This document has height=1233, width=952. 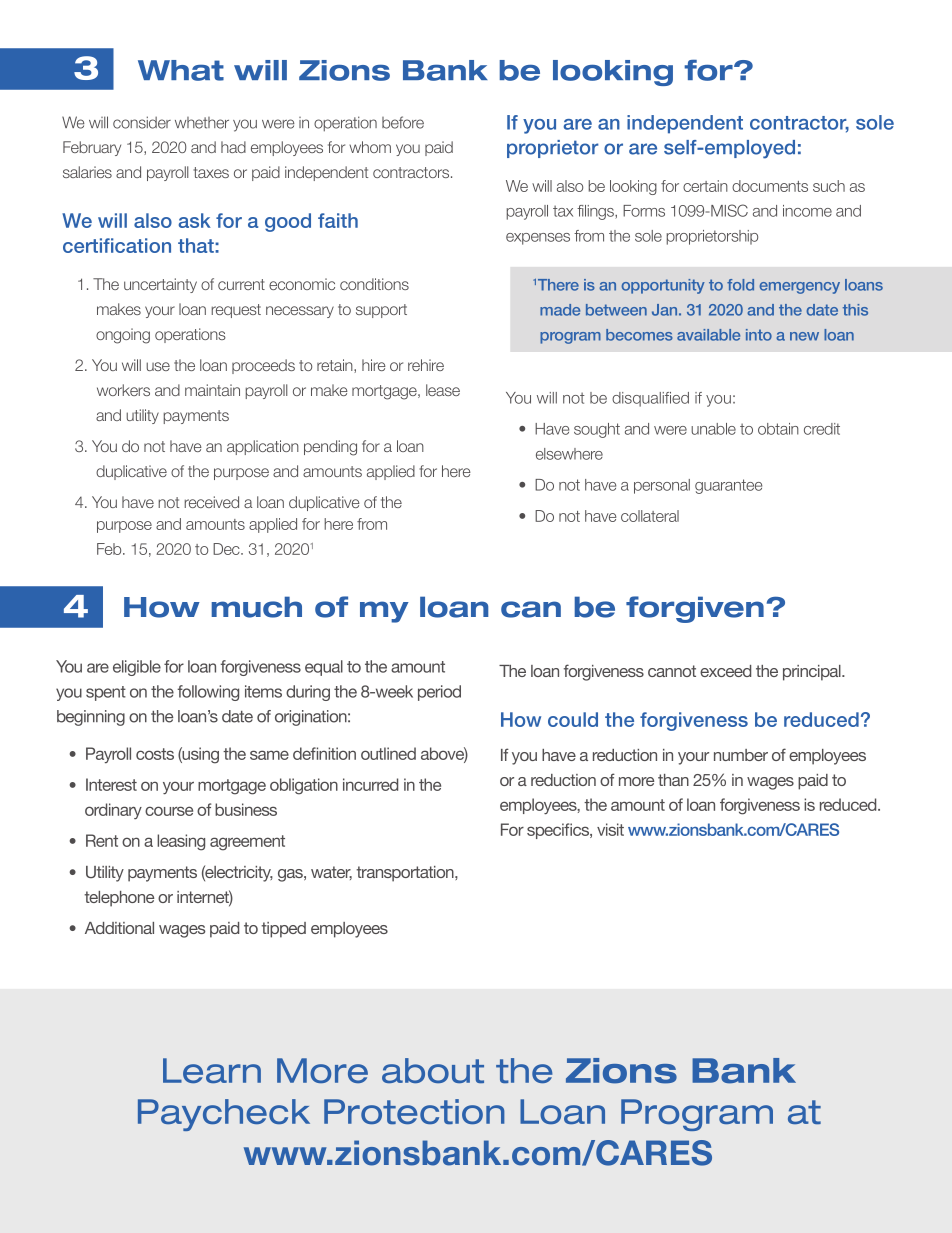 What do you see at coordinates (406, 874) in the document?
I see `transportation` at bounding box center [406, 874].
